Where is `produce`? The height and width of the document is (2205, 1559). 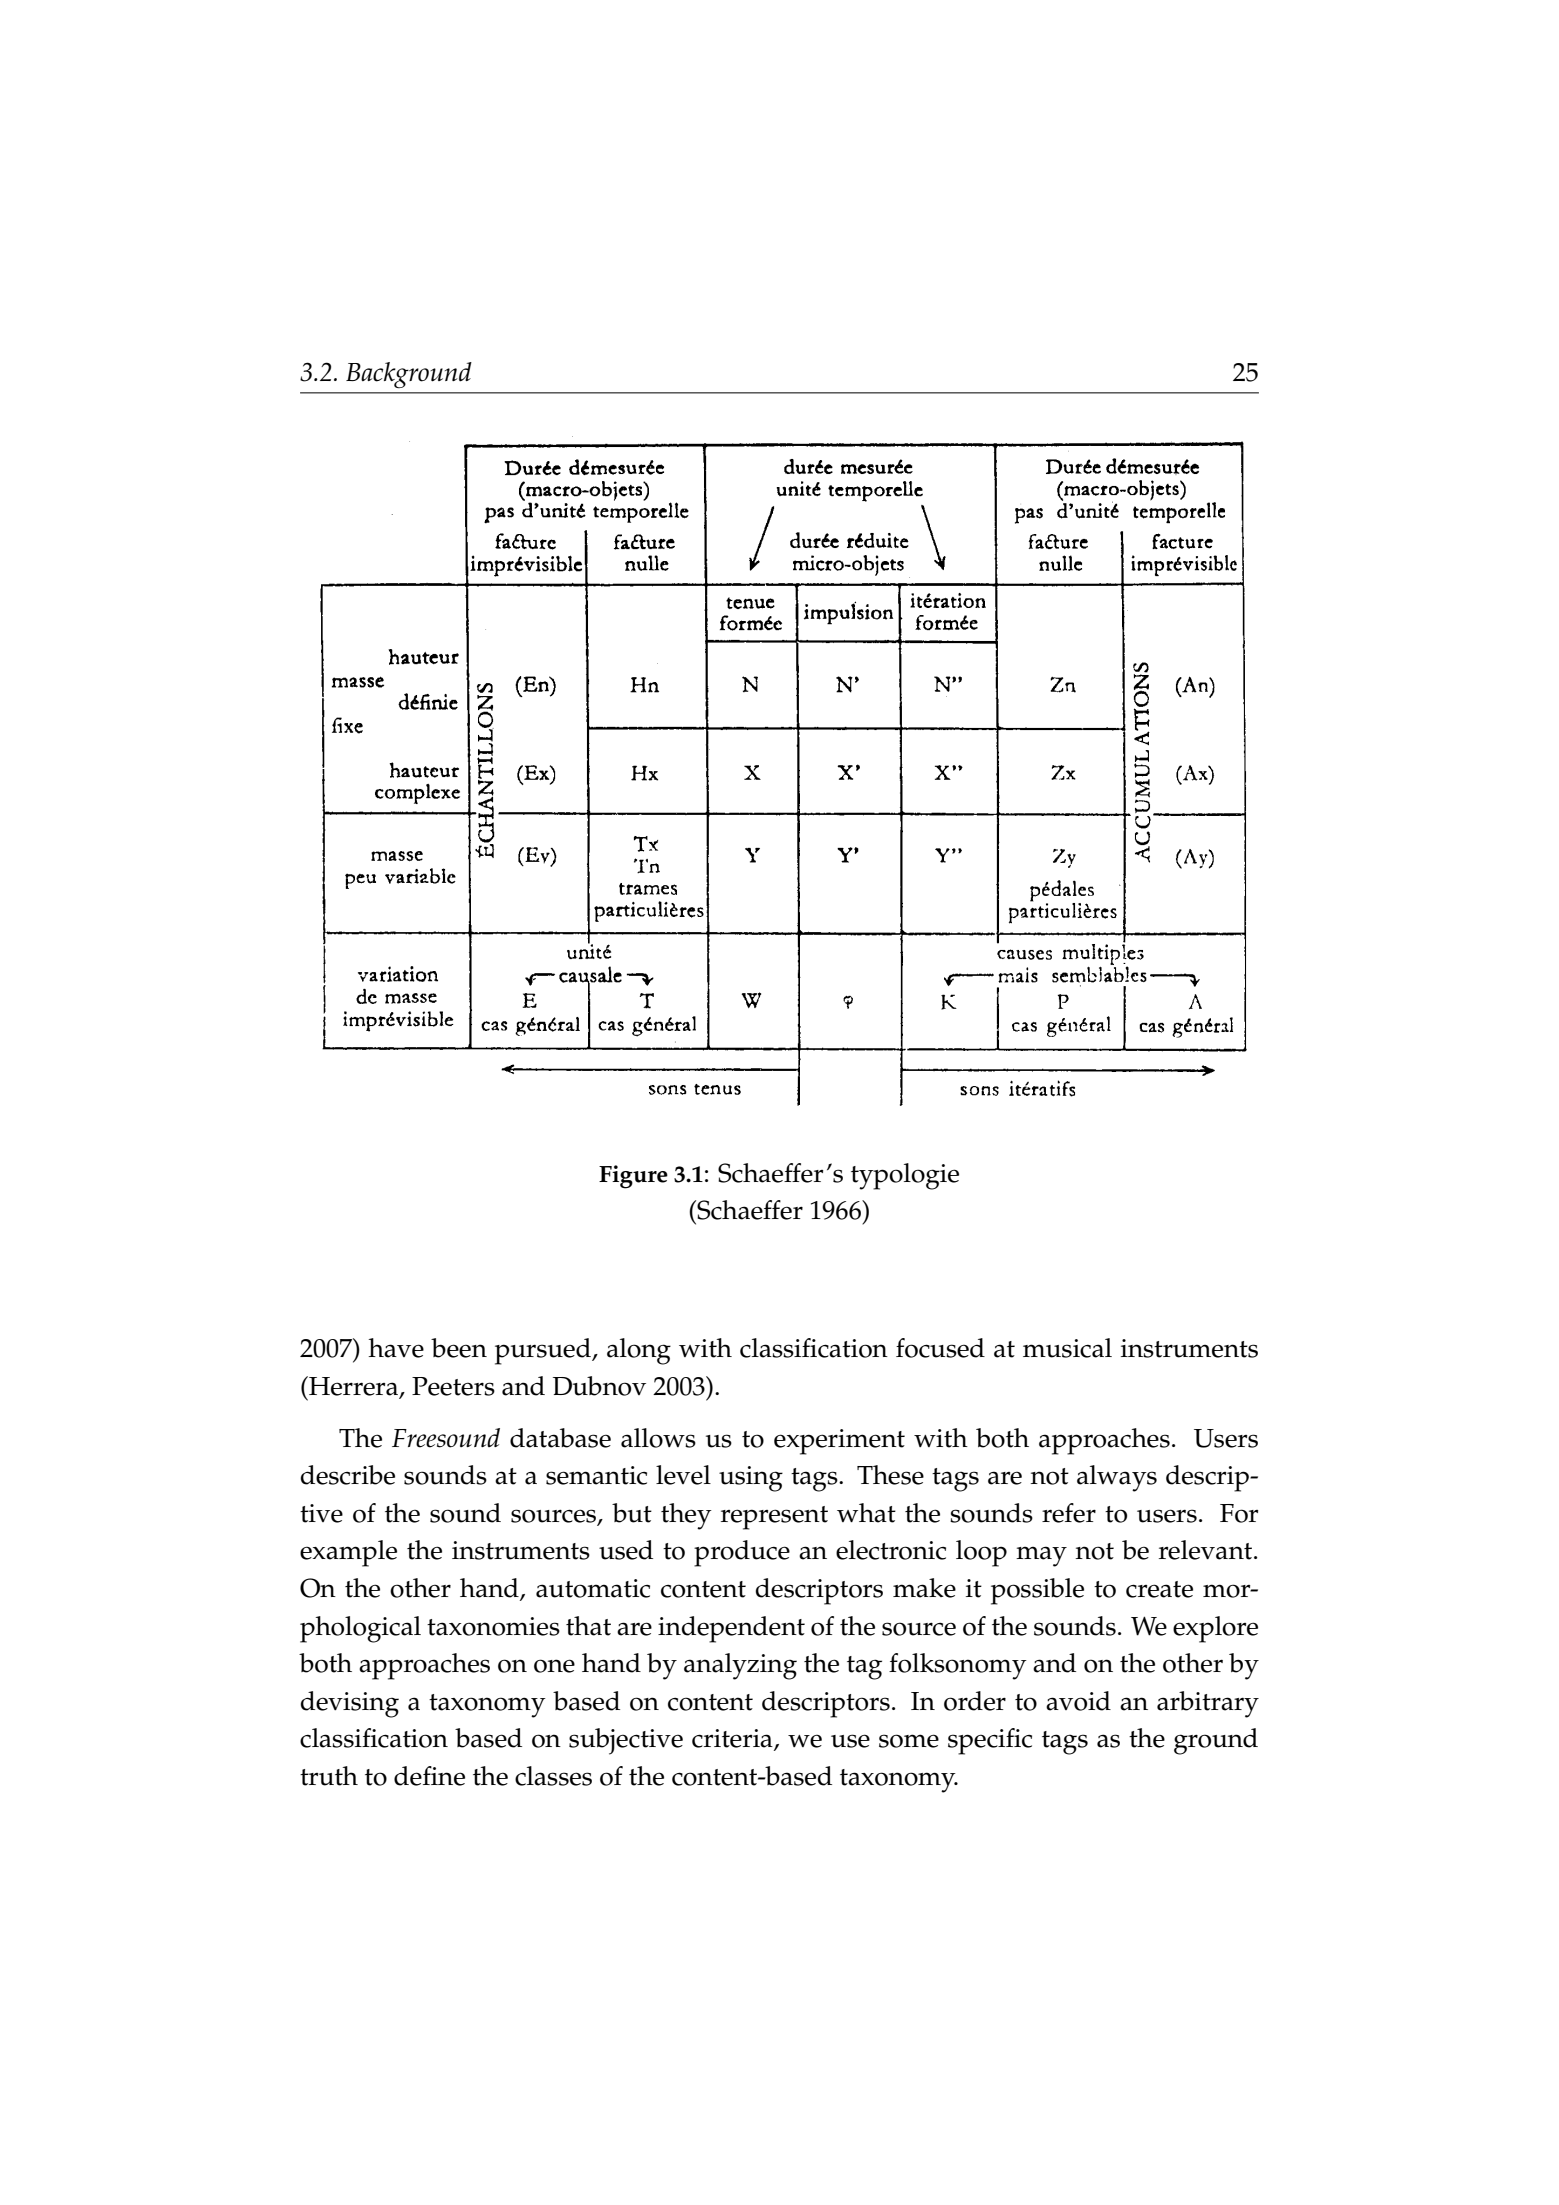
produce is located at coordinates (742, 1553).
